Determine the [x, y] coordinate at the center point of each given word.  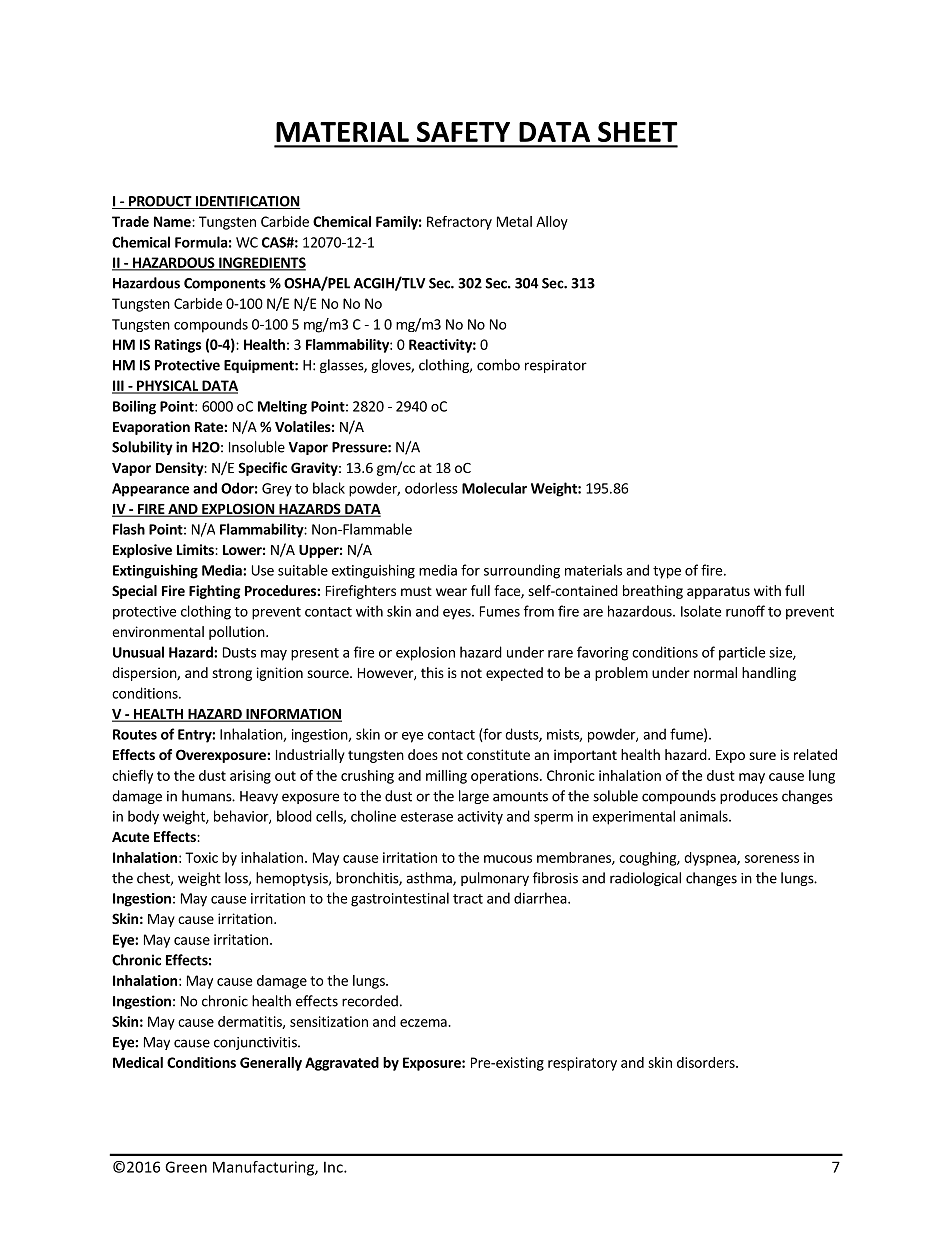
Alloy [552, 223]
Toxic [201, 857]
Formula [201, 242]
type [667, 572]
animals [705, 816]
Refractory [459, 223]
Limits [196, 549]
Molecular [494, 488]
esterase [427, 817]
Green [186, 1167]
